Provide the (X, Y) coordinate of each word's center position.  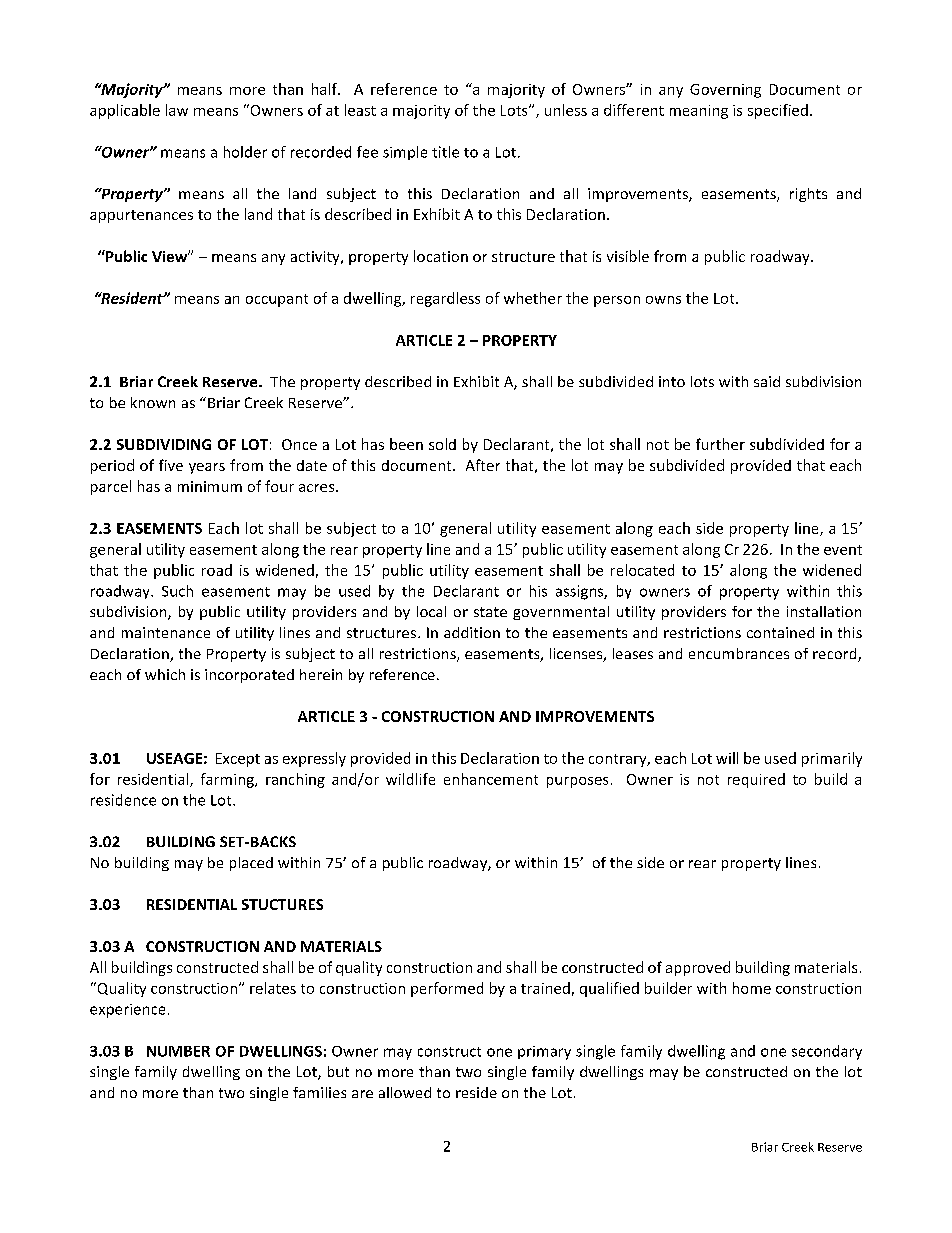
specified (778, 111)
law (177, 110)
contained (780, 632)
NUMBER (178, 1051)
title (445, 152)
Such (177, 591)
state (490, 612)
